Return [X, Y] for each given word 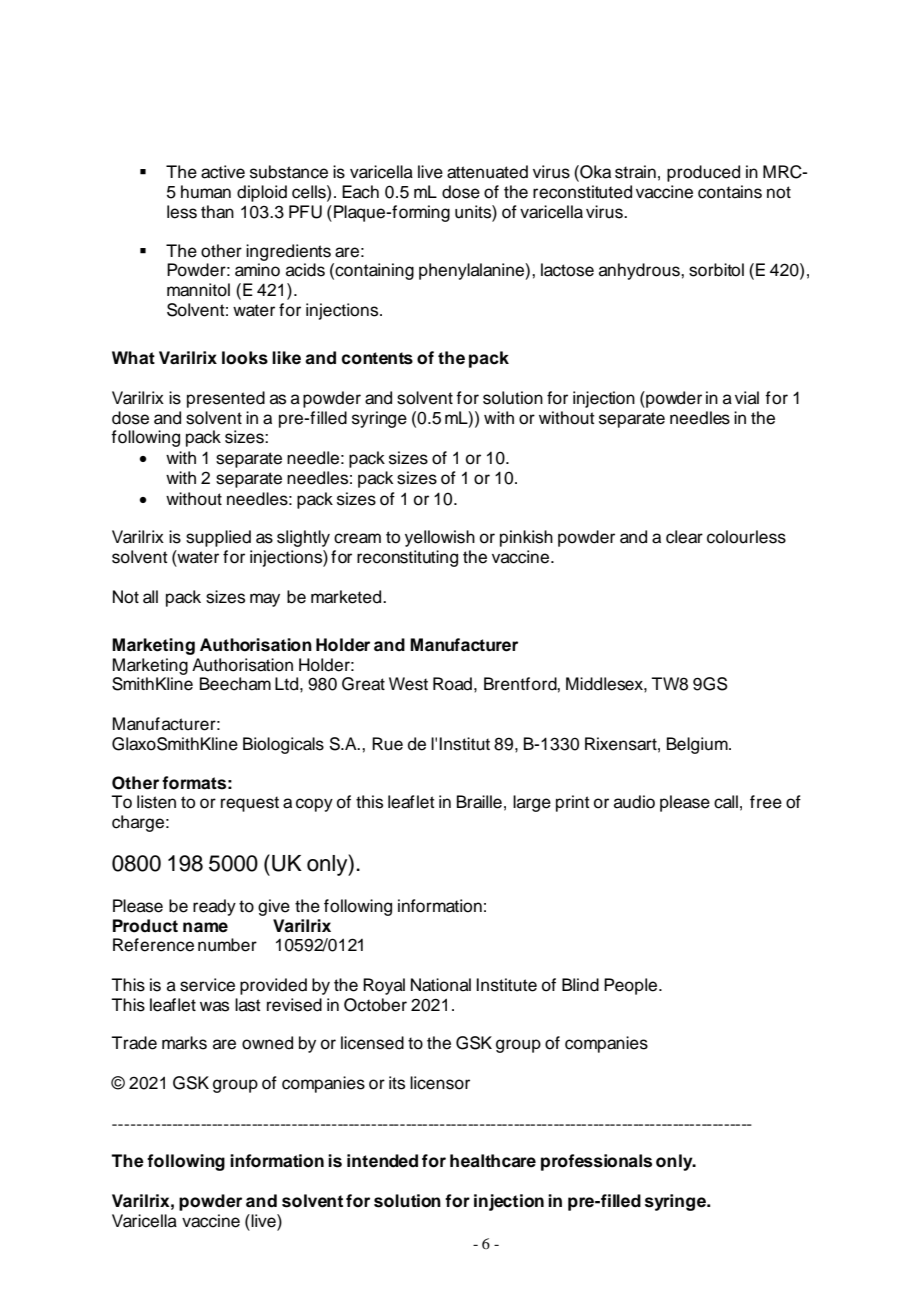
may [265, 600]
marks [184, 1043]
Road [452, 684]
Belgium [698, 745]
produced [703, 173]
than [217, 212]
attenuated [487, 172]
